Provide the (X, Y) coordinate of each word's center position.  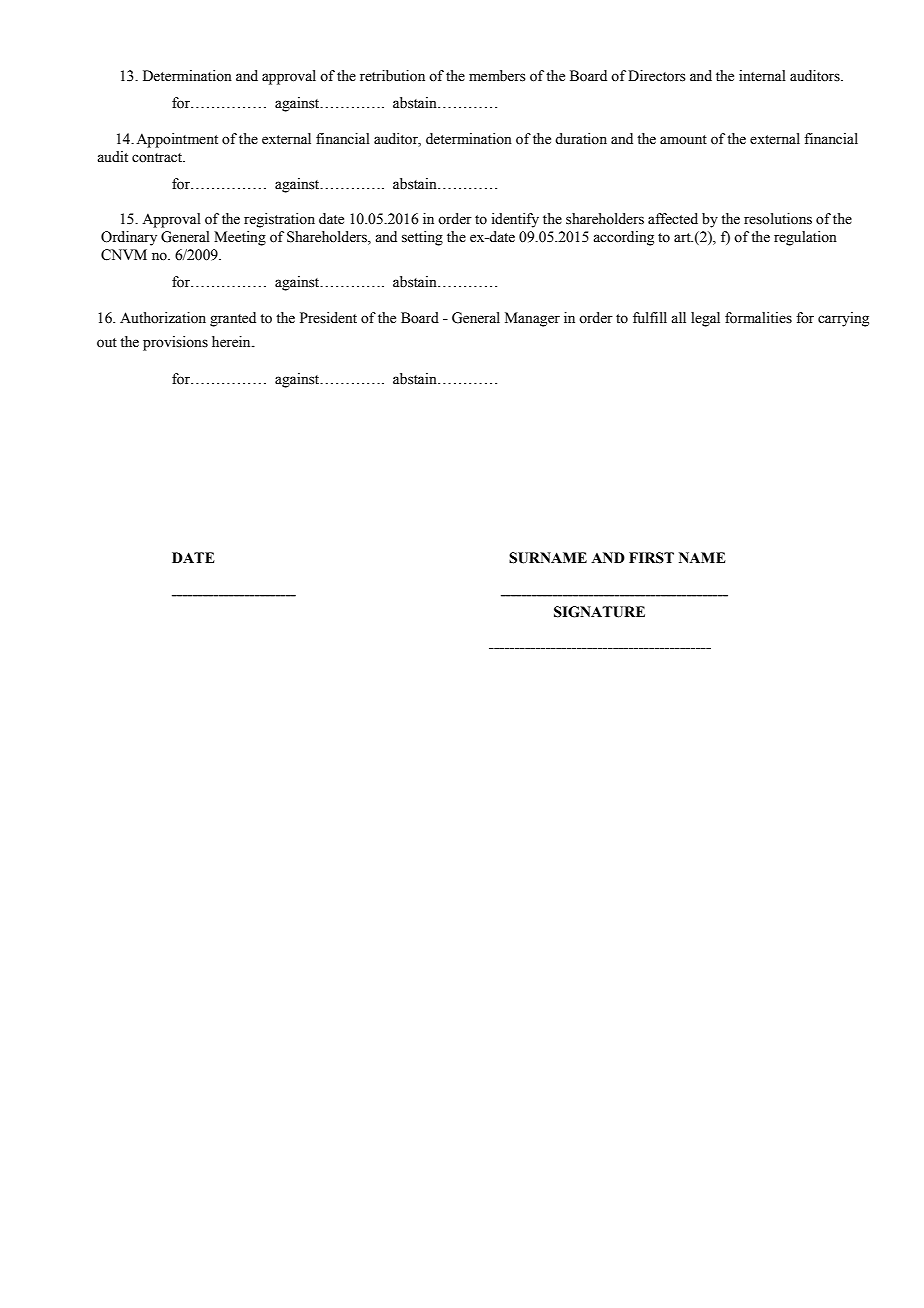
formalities (758, 318)
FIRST (651, 558)
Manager (532, 319)
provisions (175, 343)
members (497, 76)
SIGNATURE (599, 612)
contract (158, 158)
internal (762, 76)
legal (705, 319)
